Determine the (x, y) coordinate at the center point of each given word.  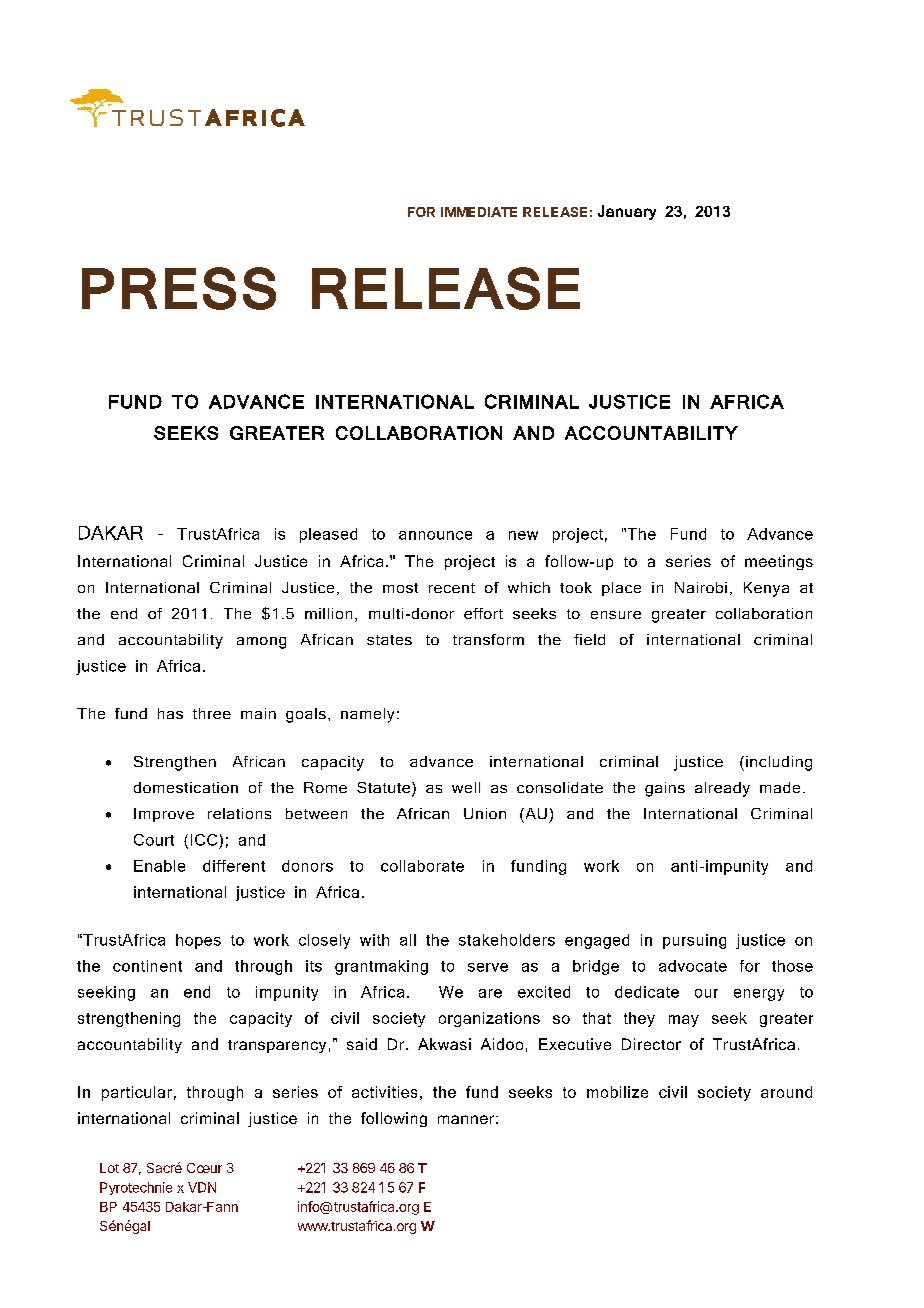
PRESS (179, 288)
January (627, 212)
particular (137, 1093)
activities (384, 1092)
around (786, 1092)
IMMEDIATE (479, 212)
